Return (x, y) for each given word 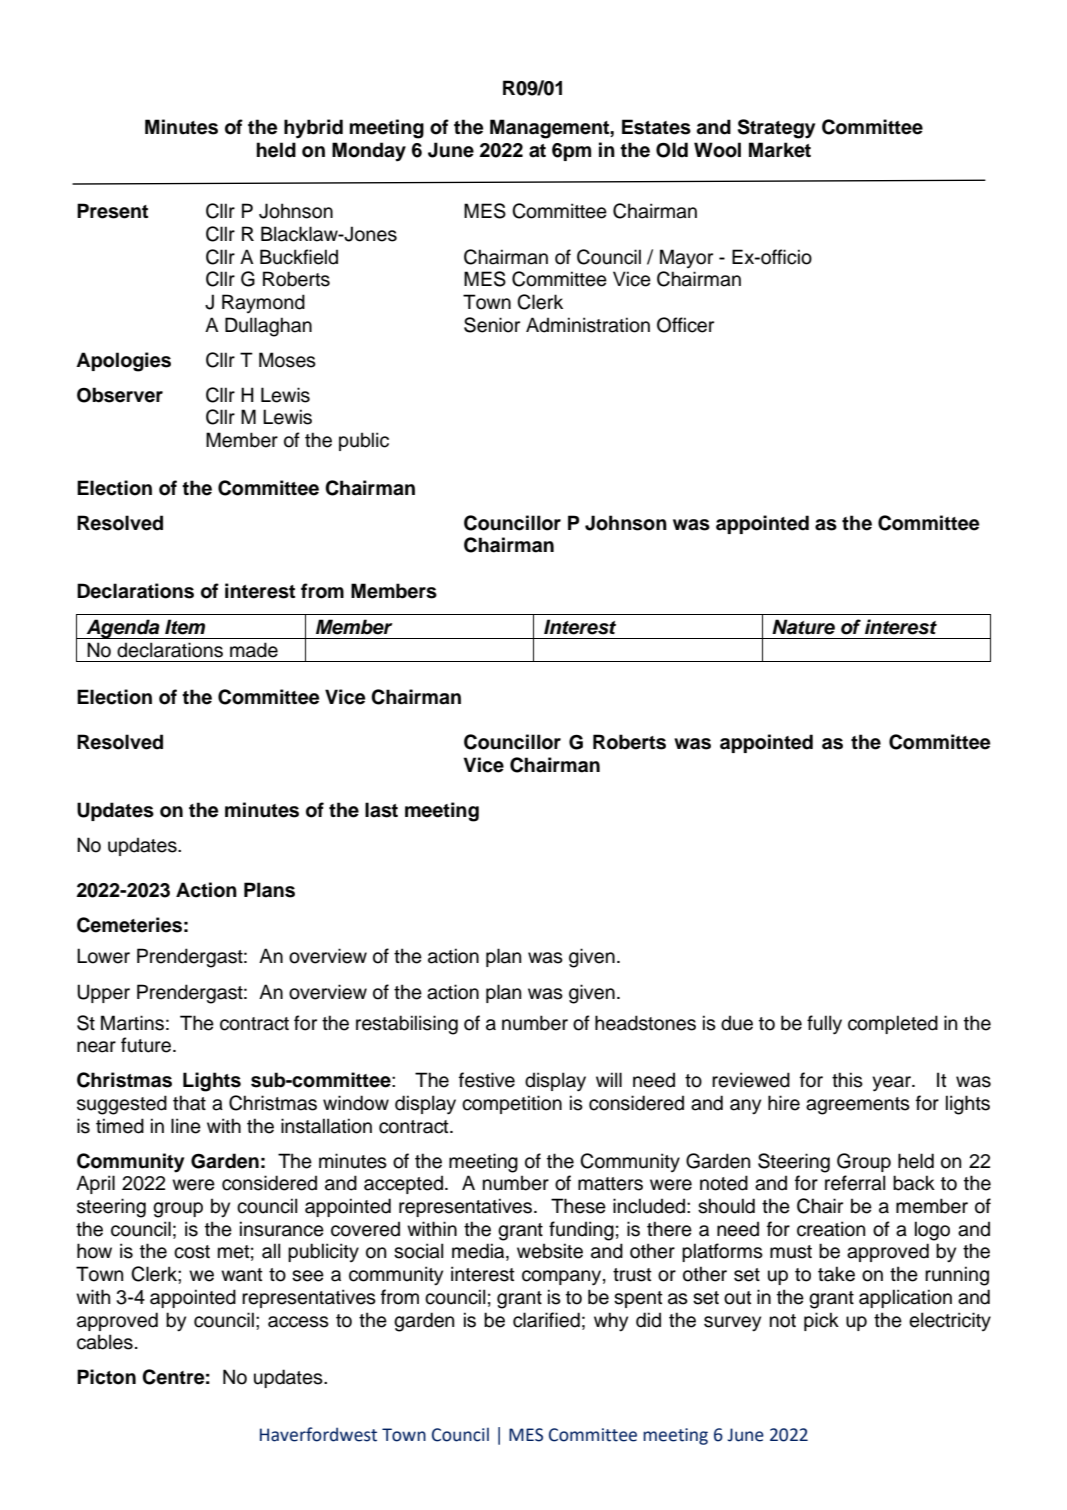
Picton (106, 1377)
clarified (546, 1320)
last (381, 810)
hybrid (313, 129)
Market (780, 150)
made (254, 650)
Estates (656, 127)
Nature (803, 627)
